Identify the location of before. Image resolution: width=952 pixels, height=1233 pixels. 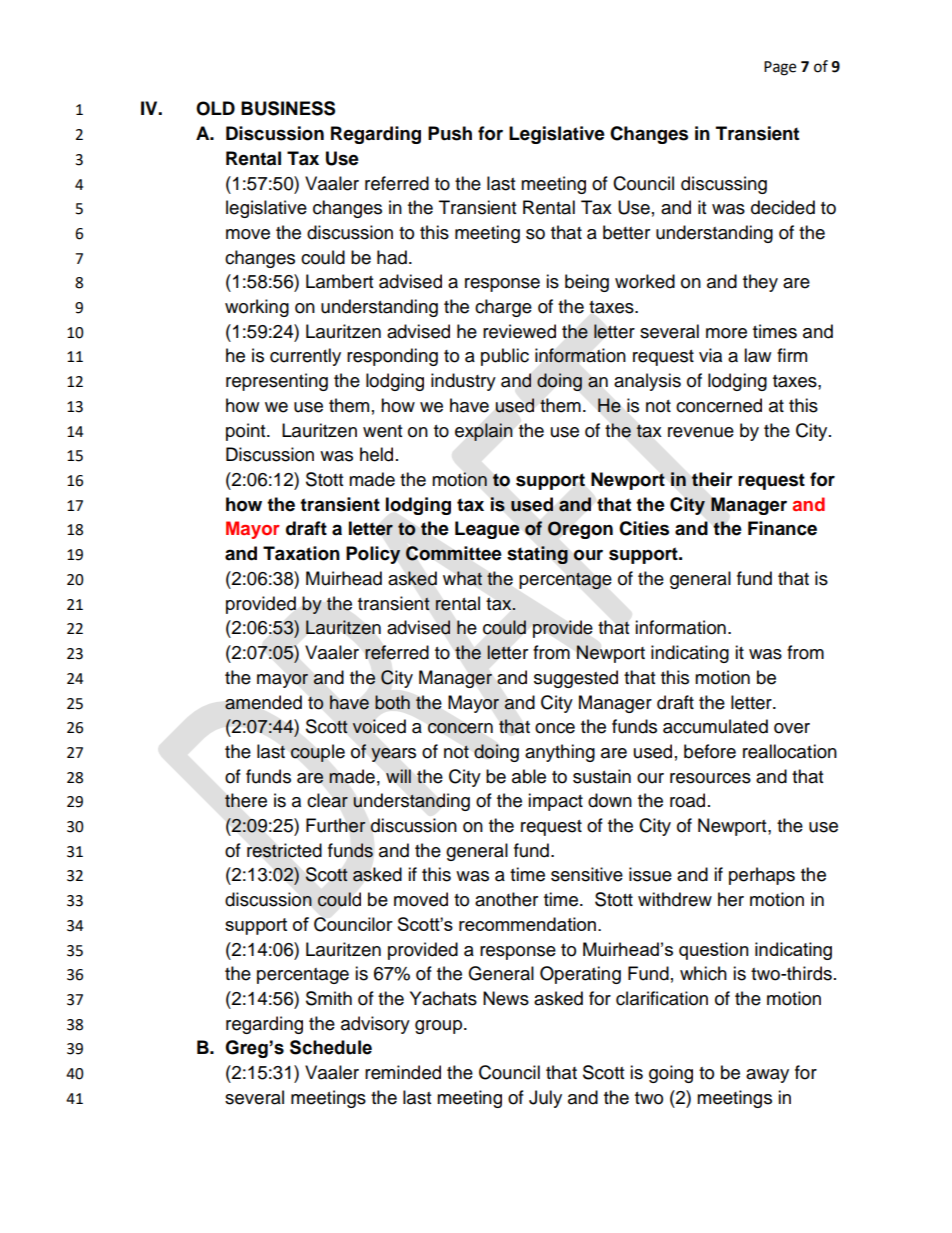
(710, 751).
